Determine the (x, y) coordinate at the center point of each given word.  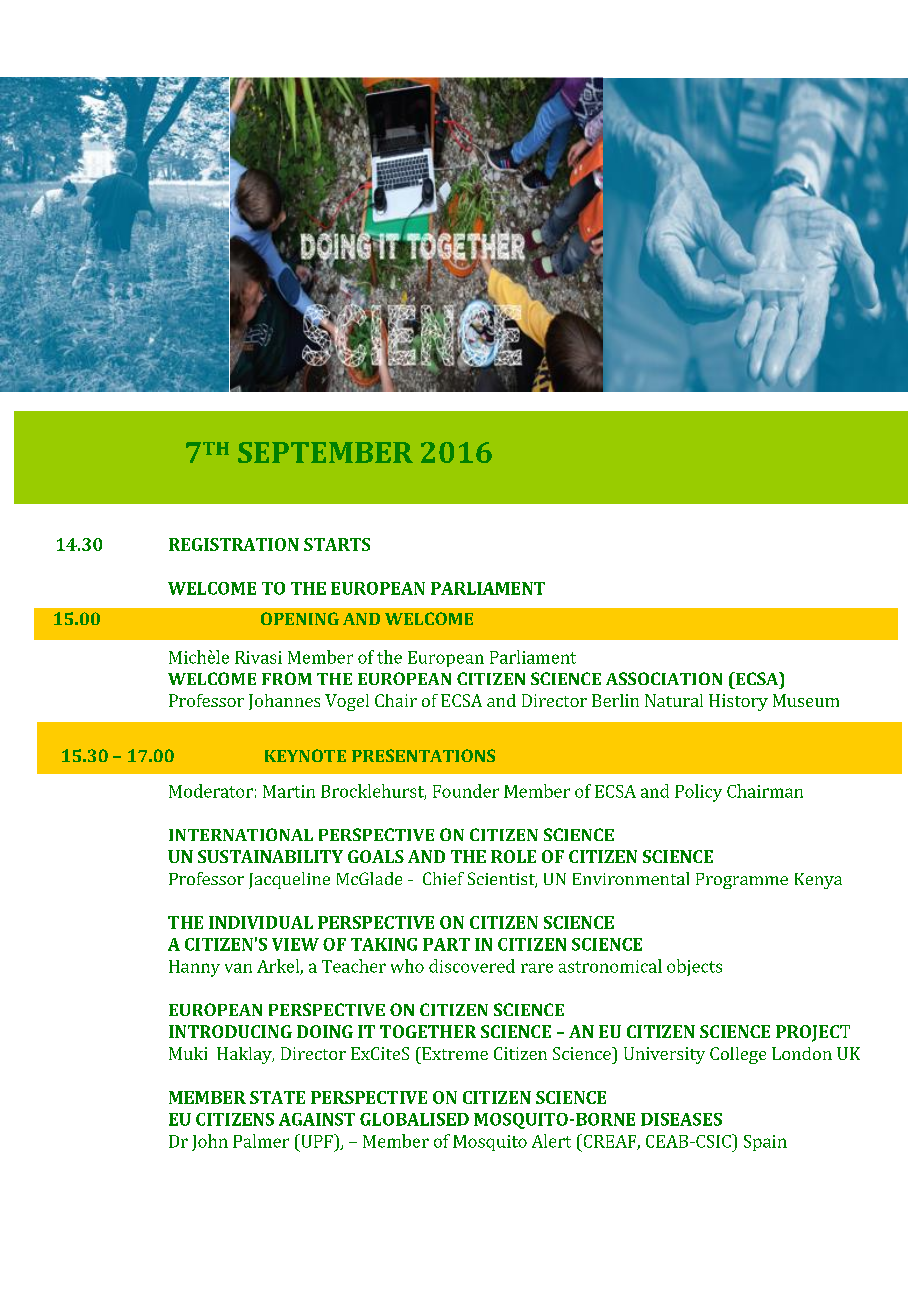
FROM (287, 678)
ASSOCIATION (664, 678)
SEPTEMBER (325, 452)
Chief (443, 878)
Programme (742, 881)
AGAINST (317, 1119)
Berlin (615, 700)
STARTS (337, 544)
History (738, 702)
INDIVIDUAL (261, 922)
